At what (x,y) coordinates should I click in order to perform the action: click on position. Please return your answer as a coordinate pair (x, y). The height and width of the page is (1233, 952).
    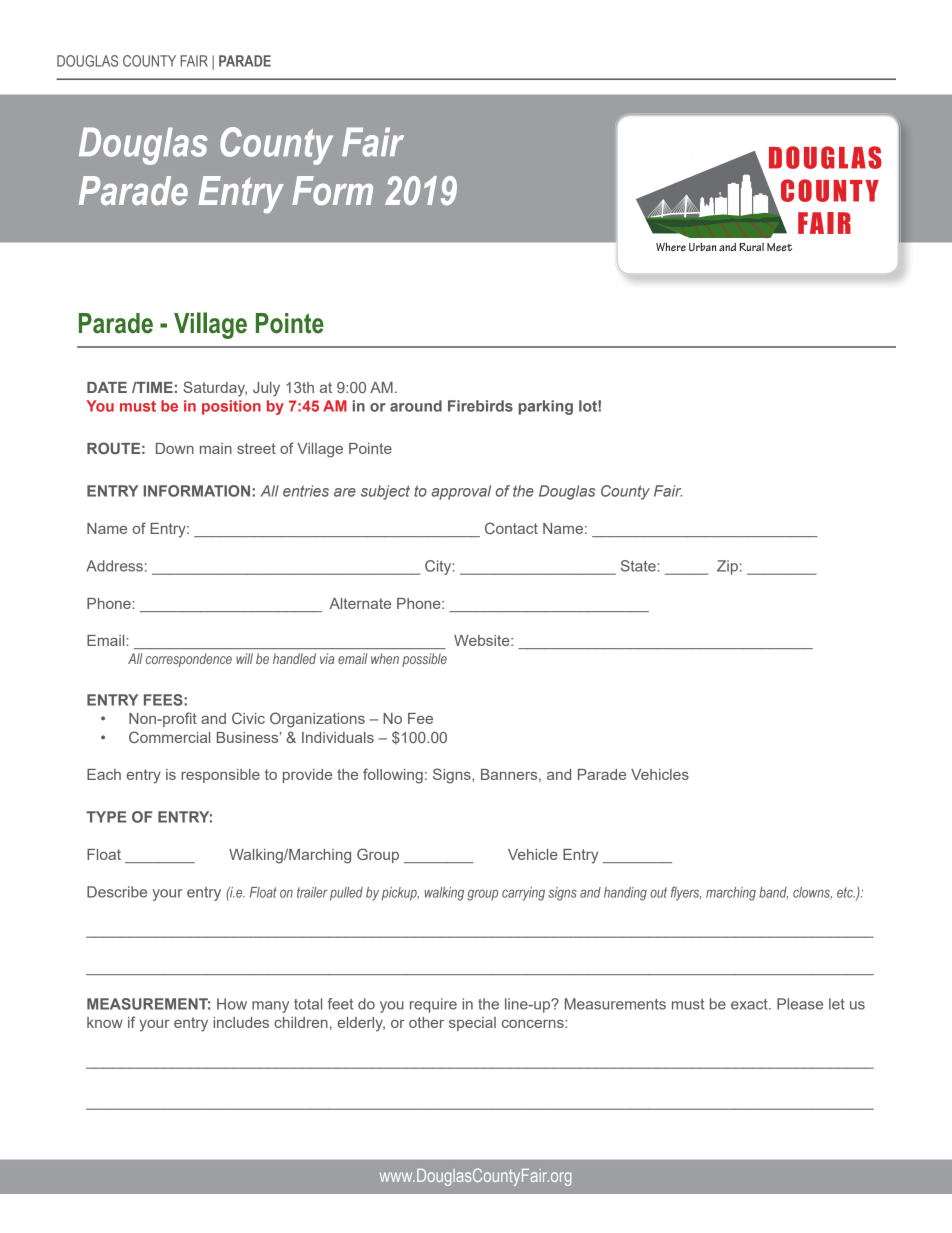
    Looking at the image, I should click on (231, 407).
